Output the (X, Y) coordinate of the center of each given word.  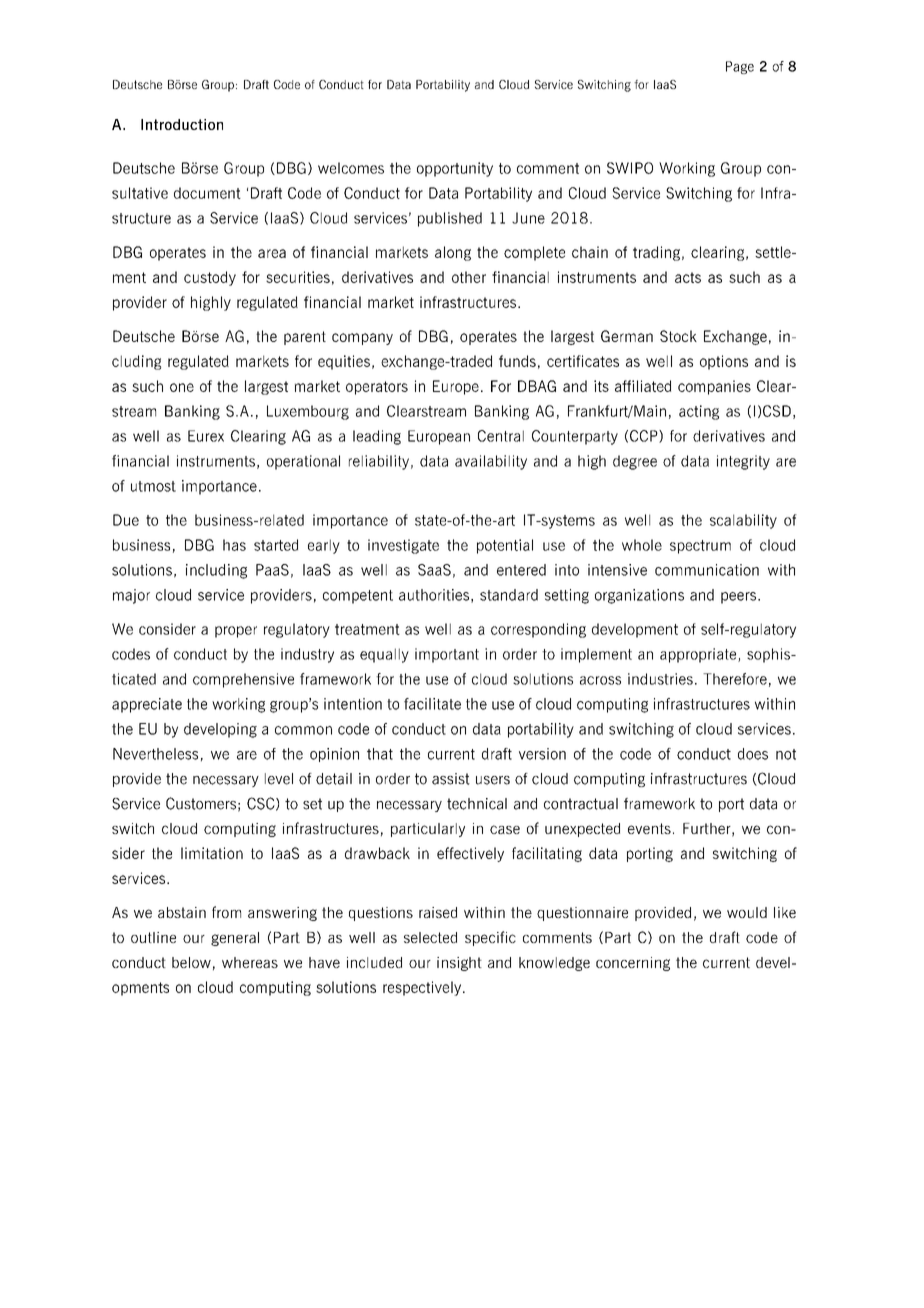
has (234, 545)
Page (740, 67)
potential (505, 546)
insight (459, 964)
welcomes (351, 168)
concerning (633, 964)
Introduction (182, 124)
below (191, 962)
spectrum (700, 547)
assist (451, 779)
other (469, 277)
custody (210, 278)
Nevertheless (155, 754)
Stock (678, 336)
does (753, 754)
